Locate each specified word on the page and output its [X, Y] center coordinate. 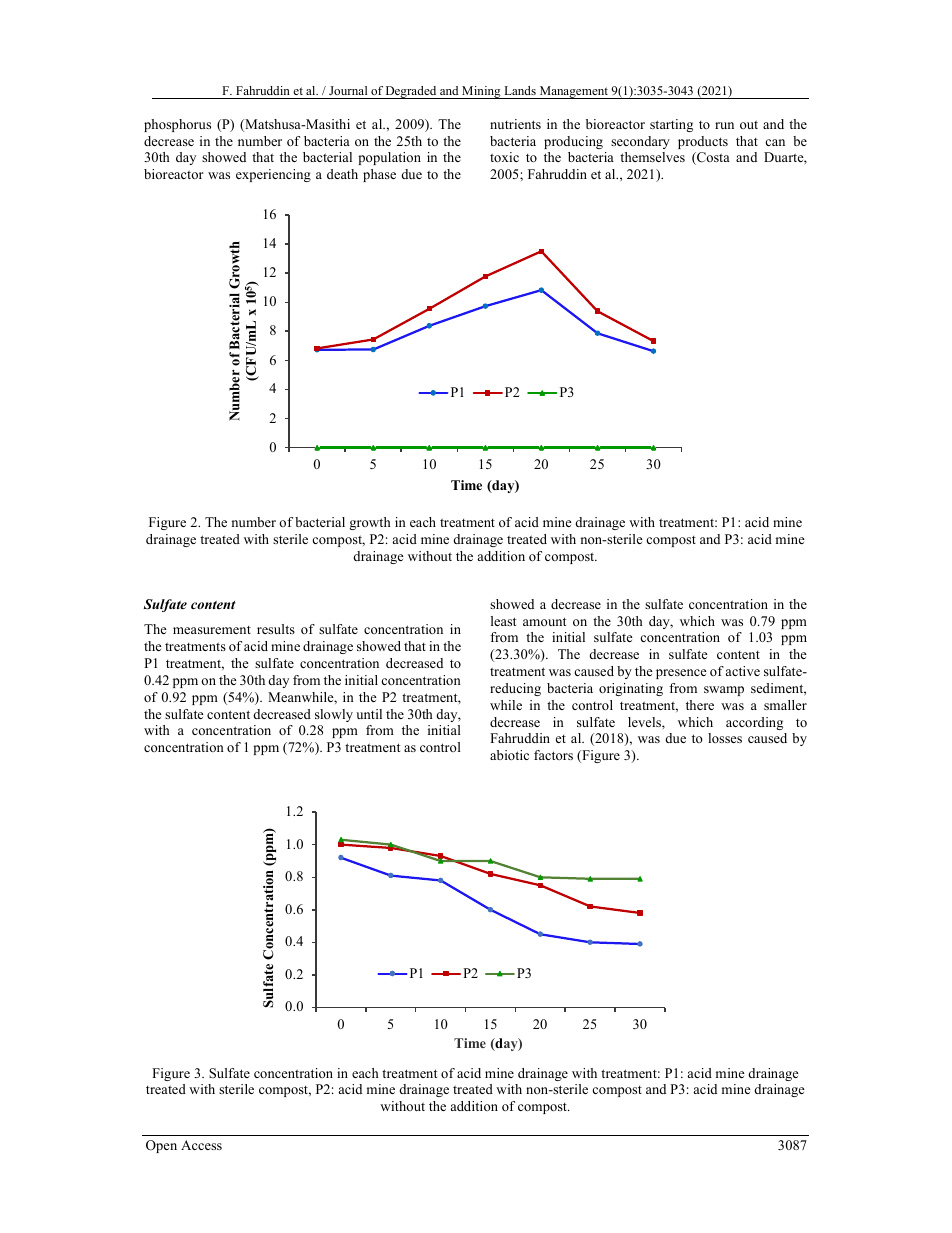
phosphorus [177, 125]
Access [201, 1145]
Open [161, 1146]
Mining [481, 92]
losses [725, 738]
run [724, 125]
